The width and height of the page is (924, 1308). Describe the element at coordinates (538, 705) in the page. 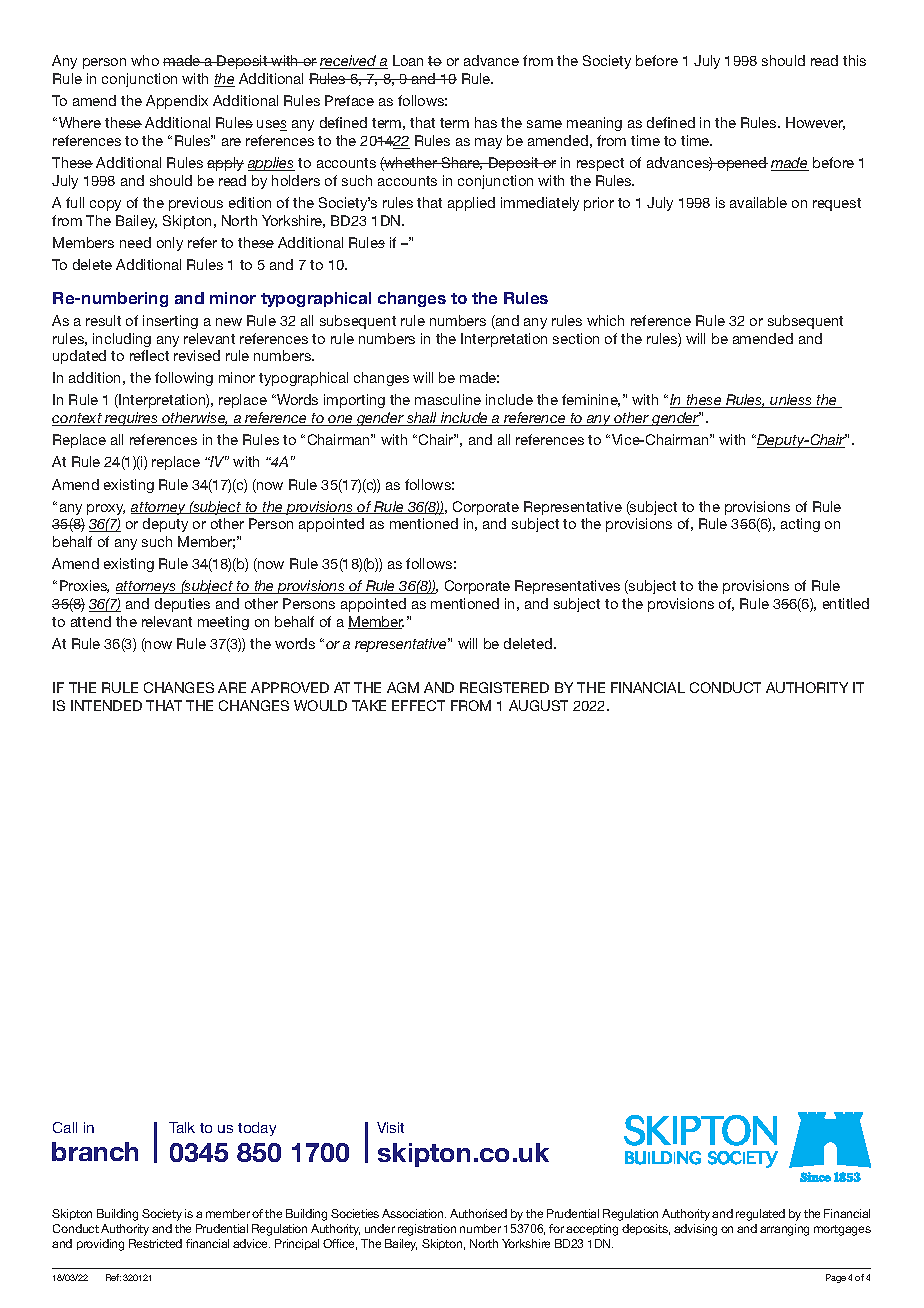

I see `AUGUST` at that location.
